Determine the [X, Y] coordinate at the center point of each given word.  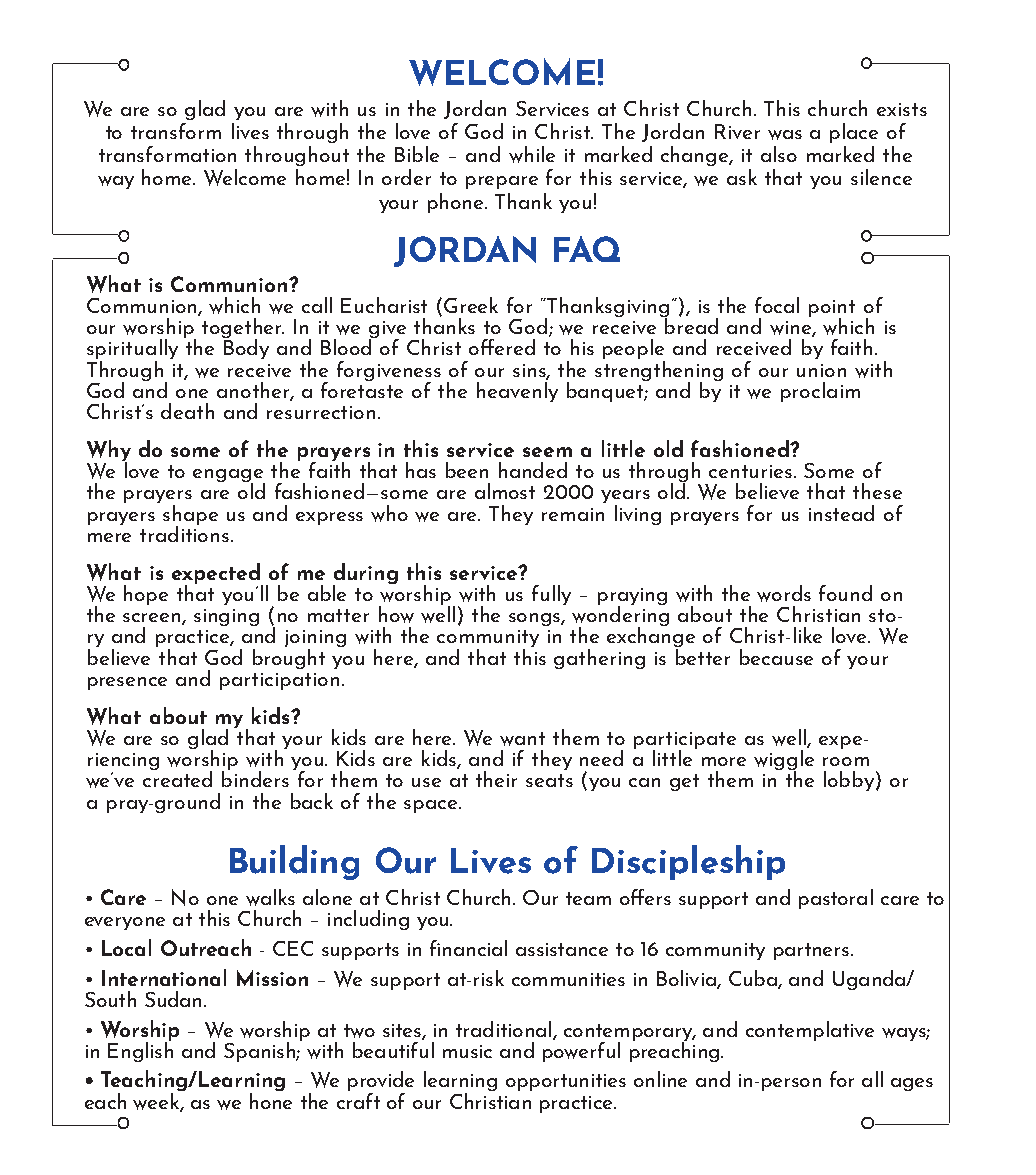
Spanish [260, 1052]
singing [226, 617]
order [406, 177]
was [785, 135]
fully [551, 595]
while [532, 154]
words [784, 593]
